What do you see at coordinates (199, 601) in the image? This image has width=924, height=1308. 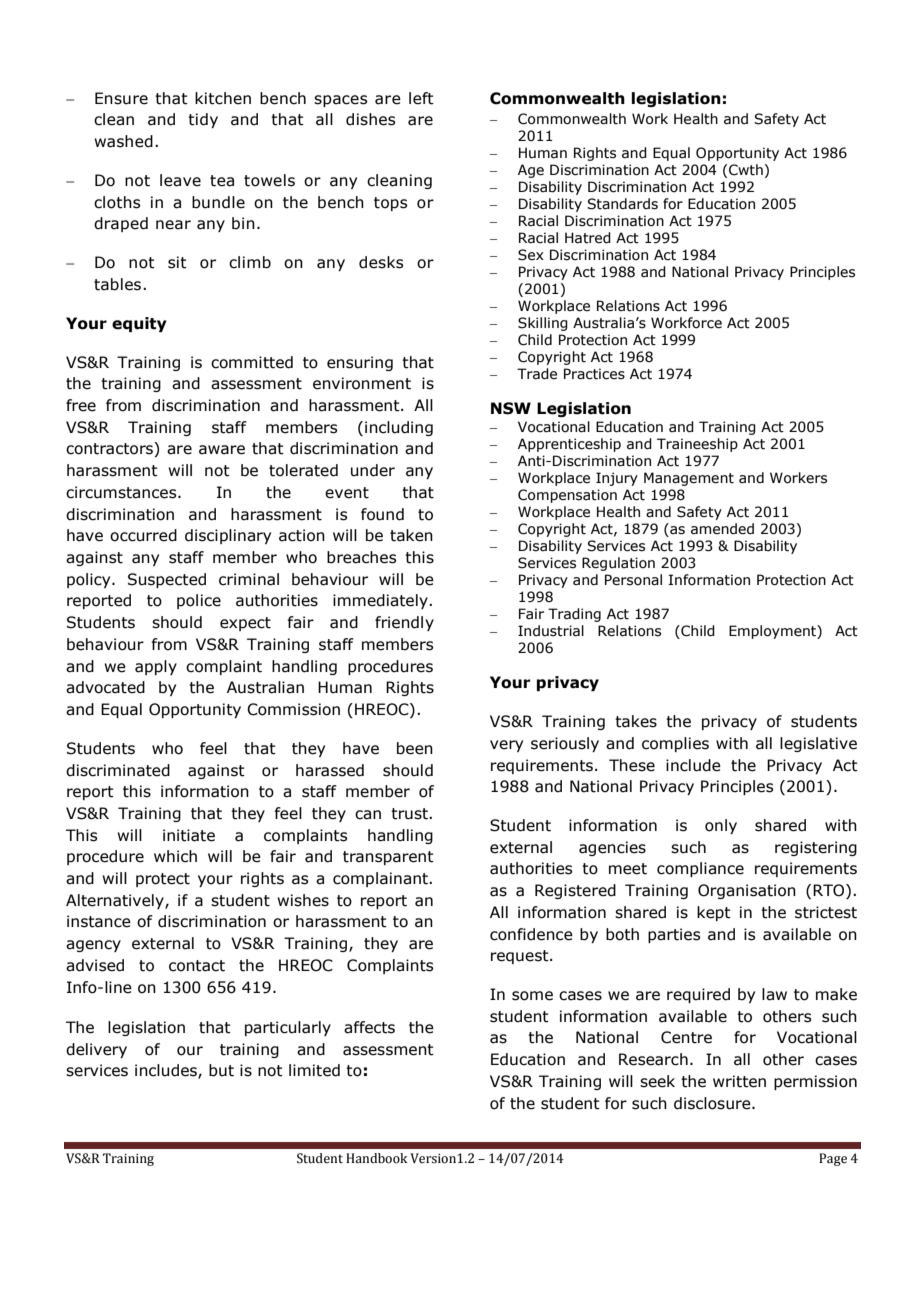 I see `police` at bounding box center [199, 601].
